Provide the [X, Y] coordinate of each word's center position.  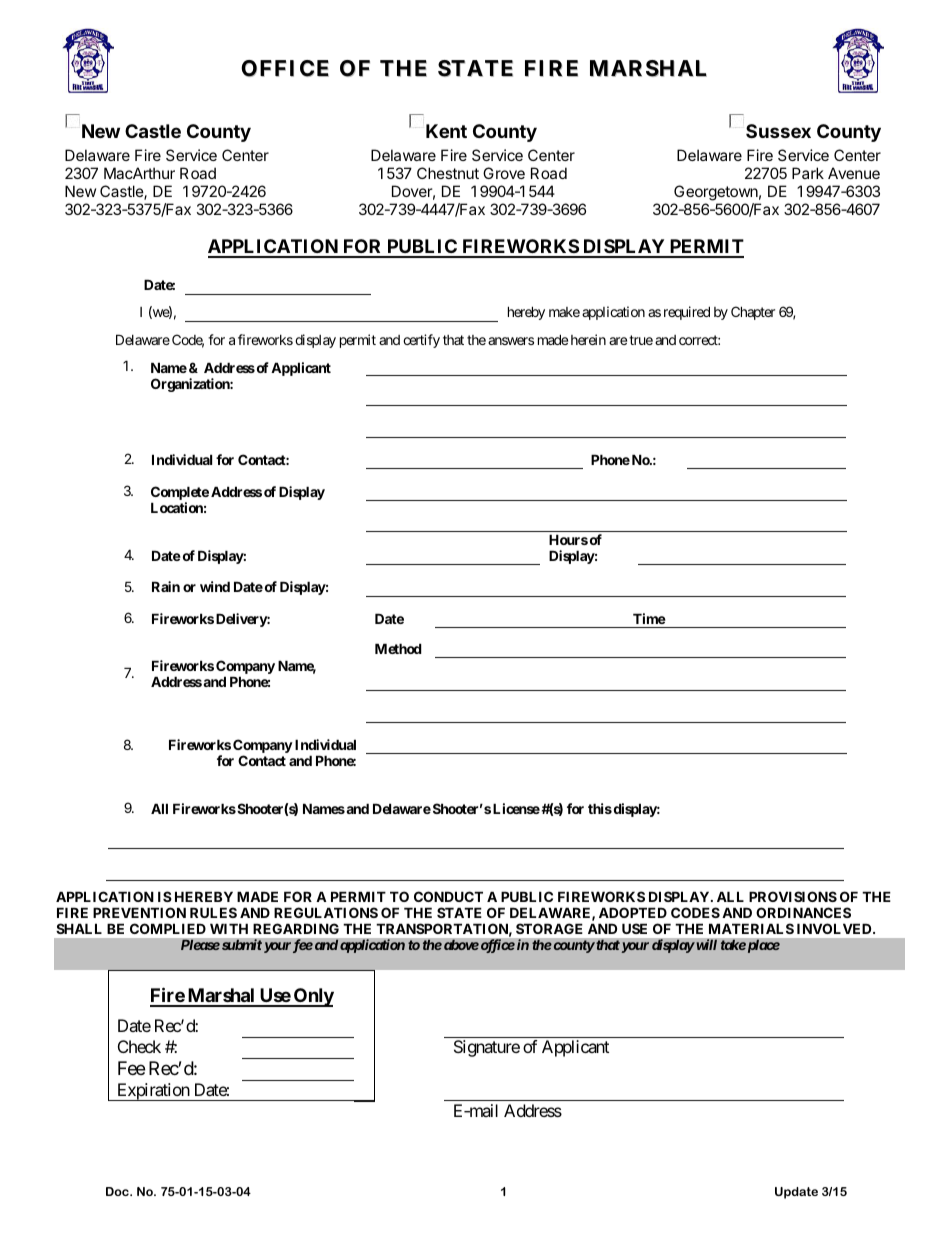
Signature [487, 1048]
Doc [118, 1191]
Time [649, 618]
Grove [504, 173]
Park [808, 173]
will [705, 944]
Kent [446, 131]
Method [398, 648]
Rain [166, 586]
